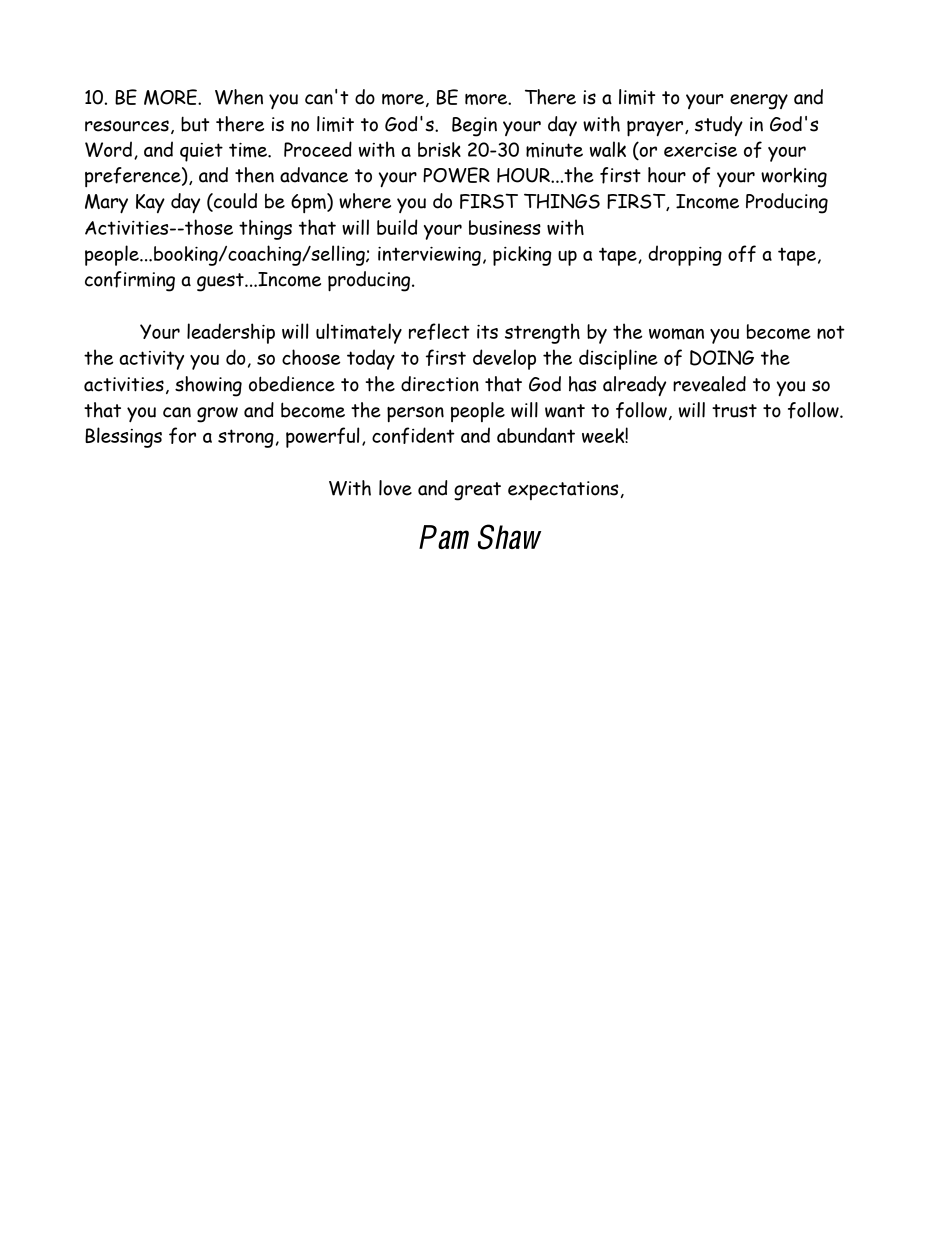 This image has width=952, height=1233. I want to click on great, so click(477, 491).
